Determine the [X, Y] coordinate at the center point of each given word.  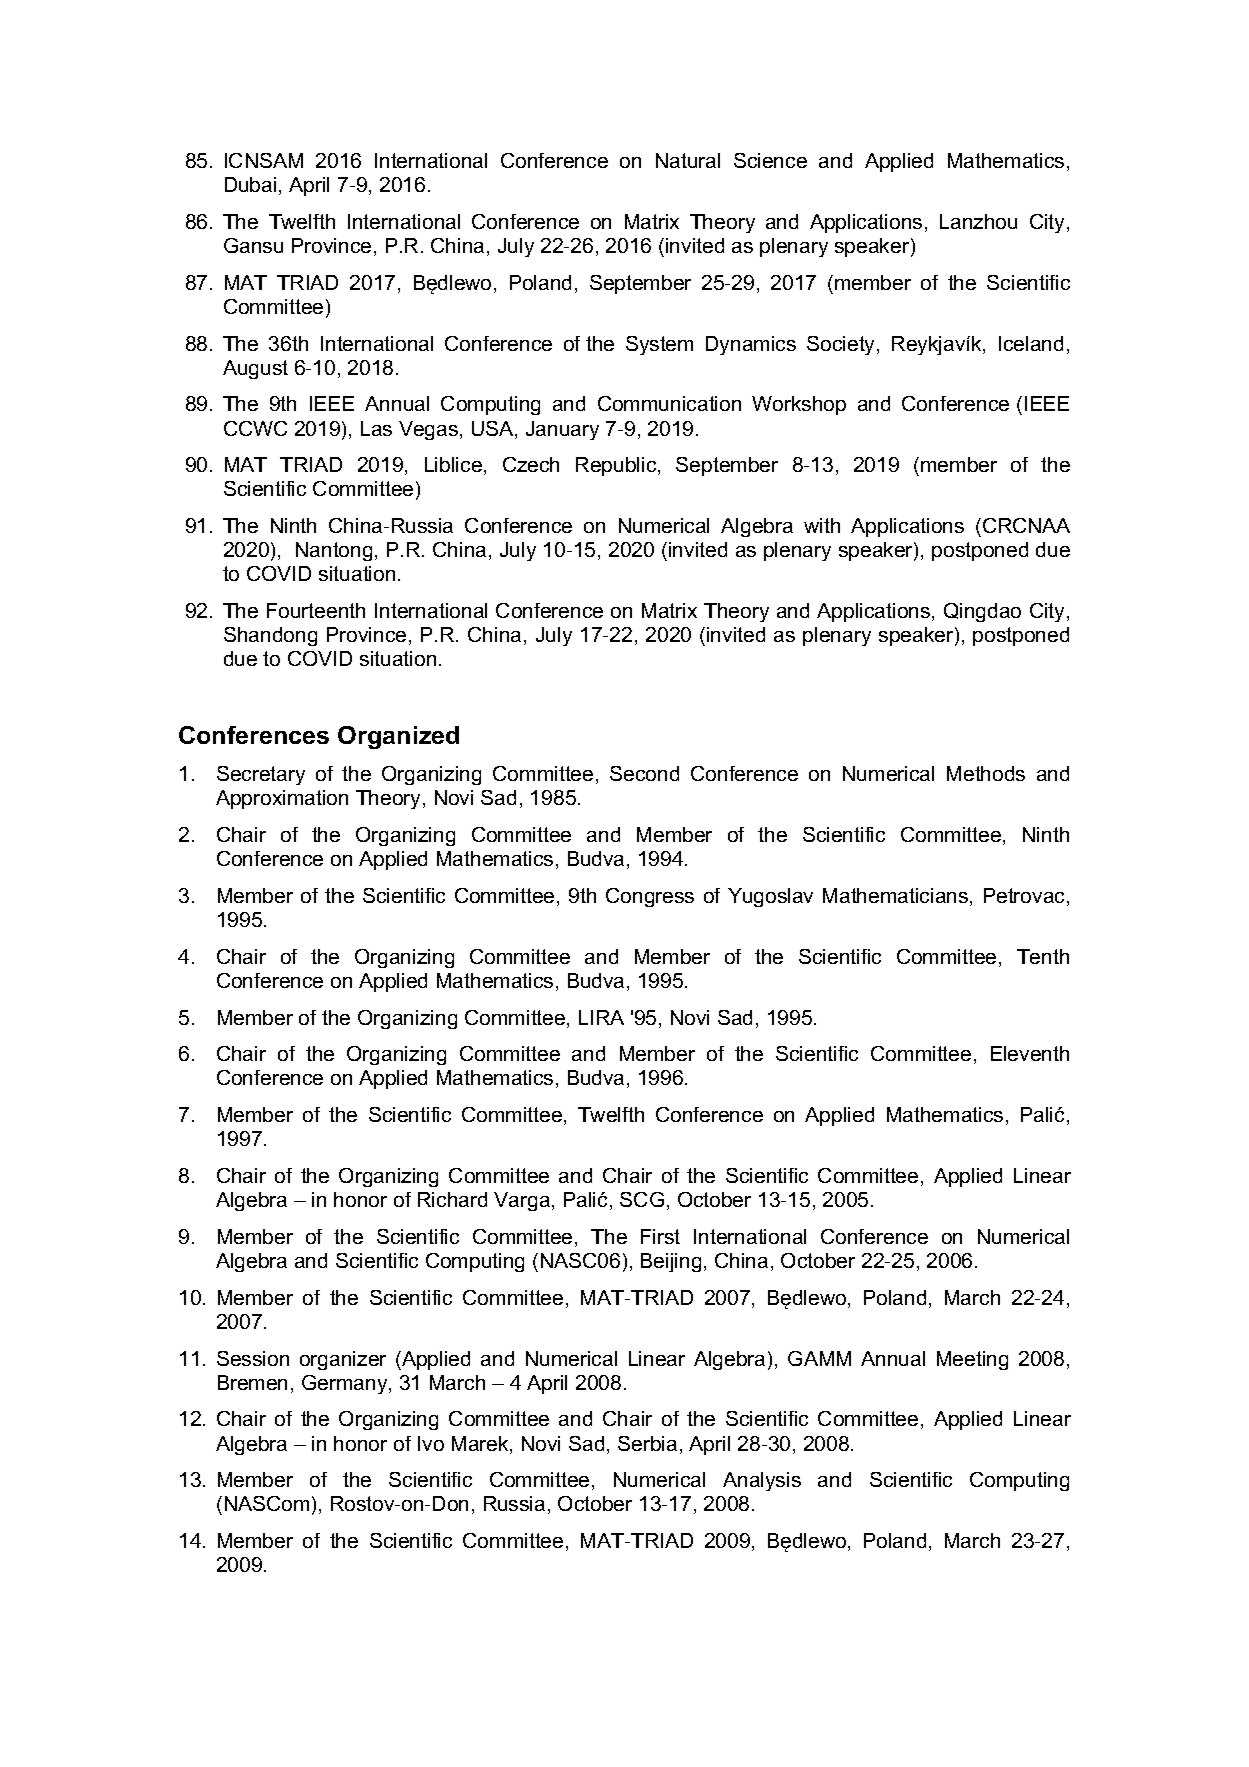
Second [644, 773]
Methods [986, 773]
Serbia [647, 1443]
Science [770, 160]
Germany [346, 1384]
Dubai [250, 184]
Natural [688, 160]
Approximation [282, 799]
